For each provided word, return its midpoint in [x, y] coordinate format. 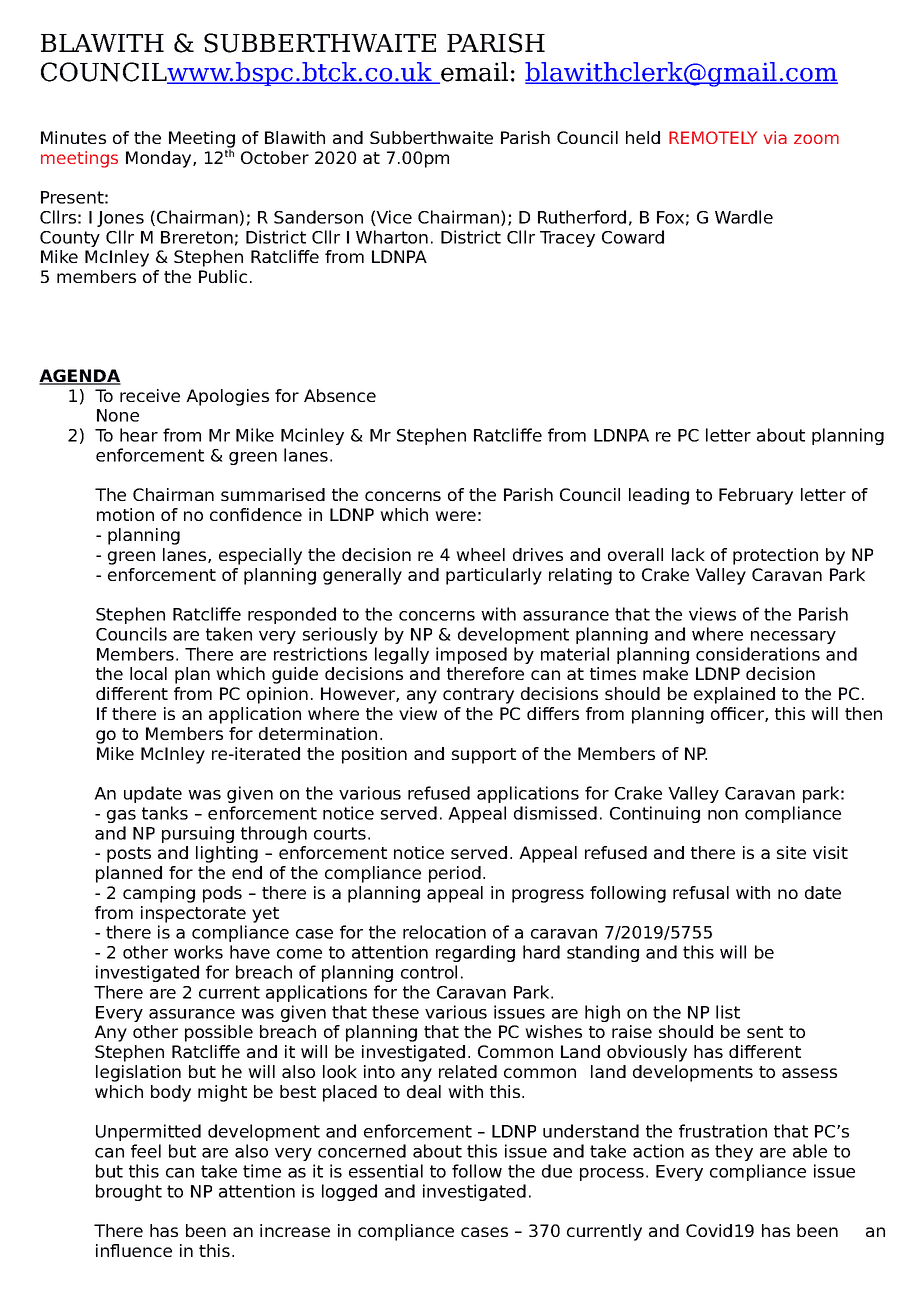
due [557, 1171]
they [734, 1152]
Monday [160, 159]
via [775, 137]
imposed [471, 655]
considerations [758, 654]
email [473, 73]
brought [129, 1192]
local [148, 673]
